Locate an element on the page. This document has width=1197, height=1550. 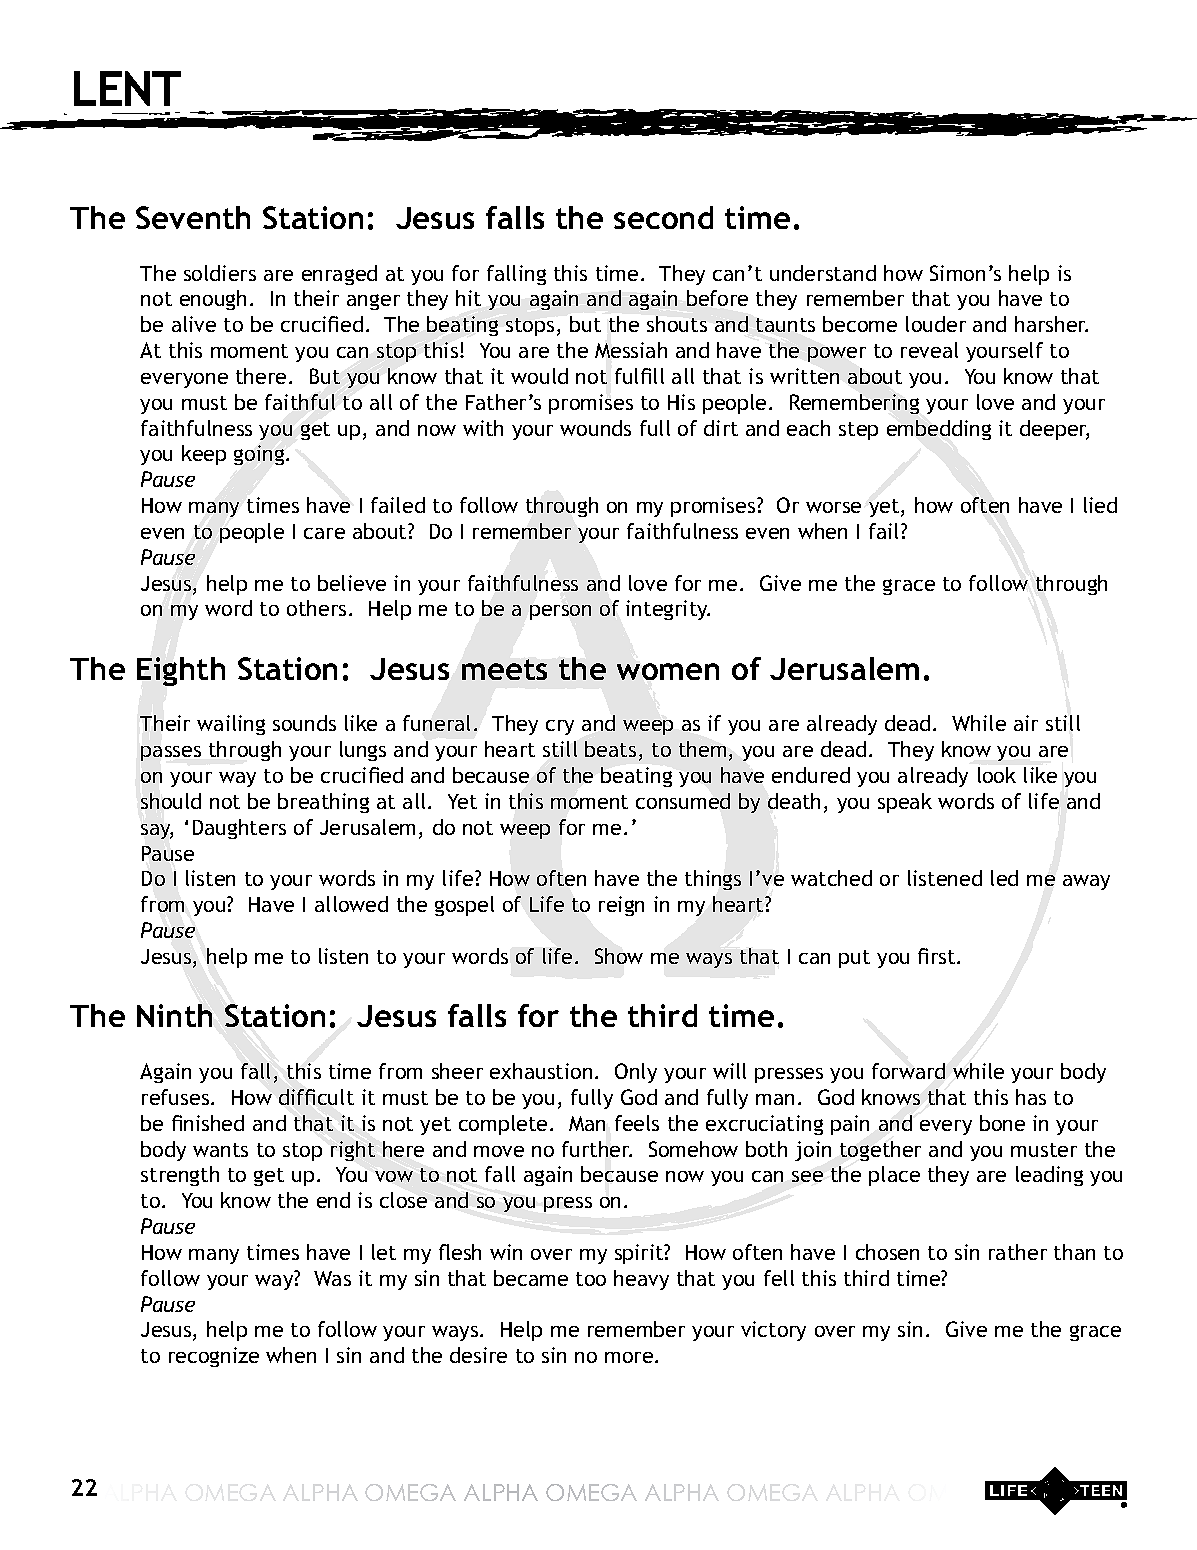
wailing is located at coordinates (231, 725).
